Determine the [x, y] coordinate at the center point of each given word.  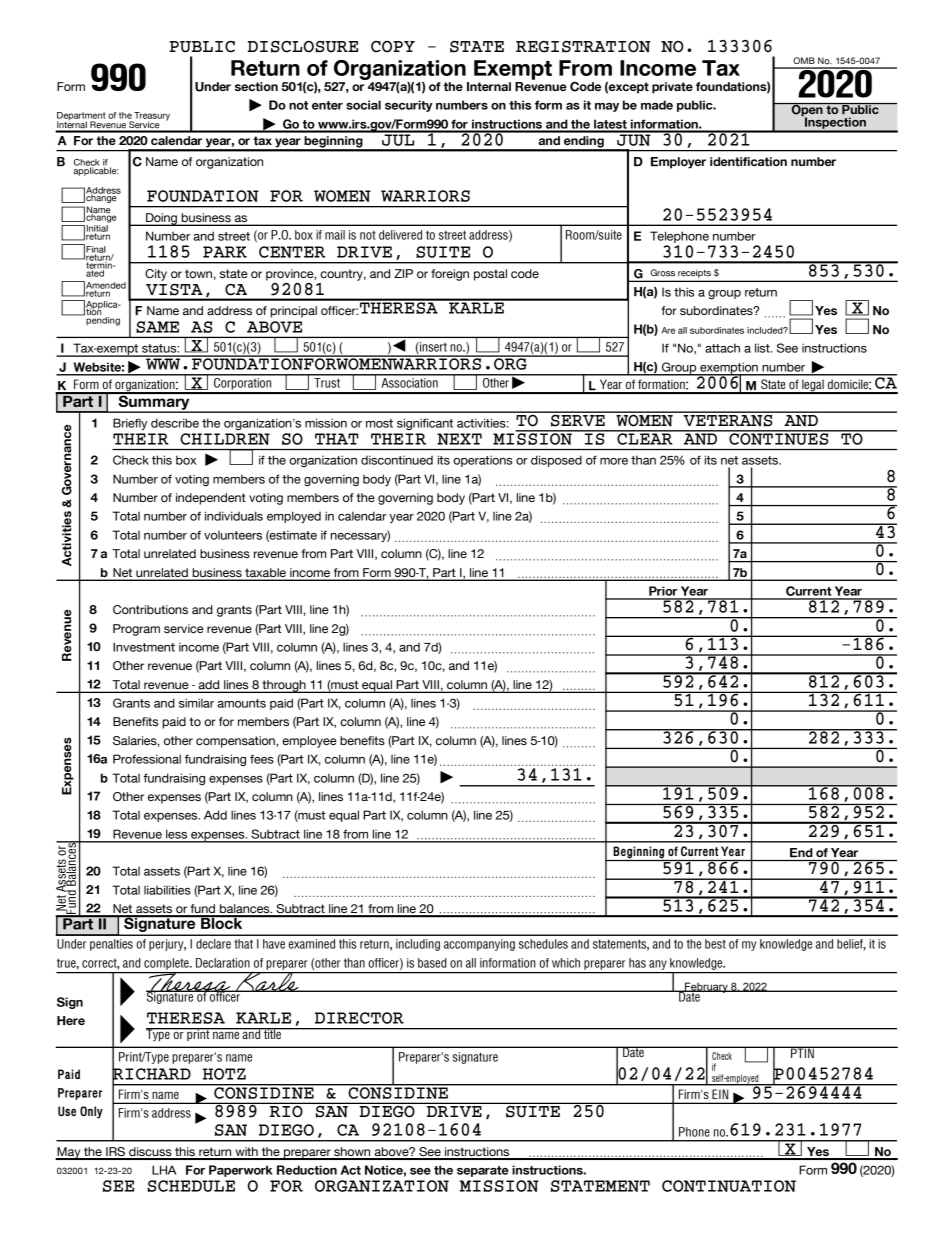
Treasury [151, 117]
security [409, 106]
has [637, 963]
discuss [150, 1153]
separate [483, 1171]
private [672, 88]
